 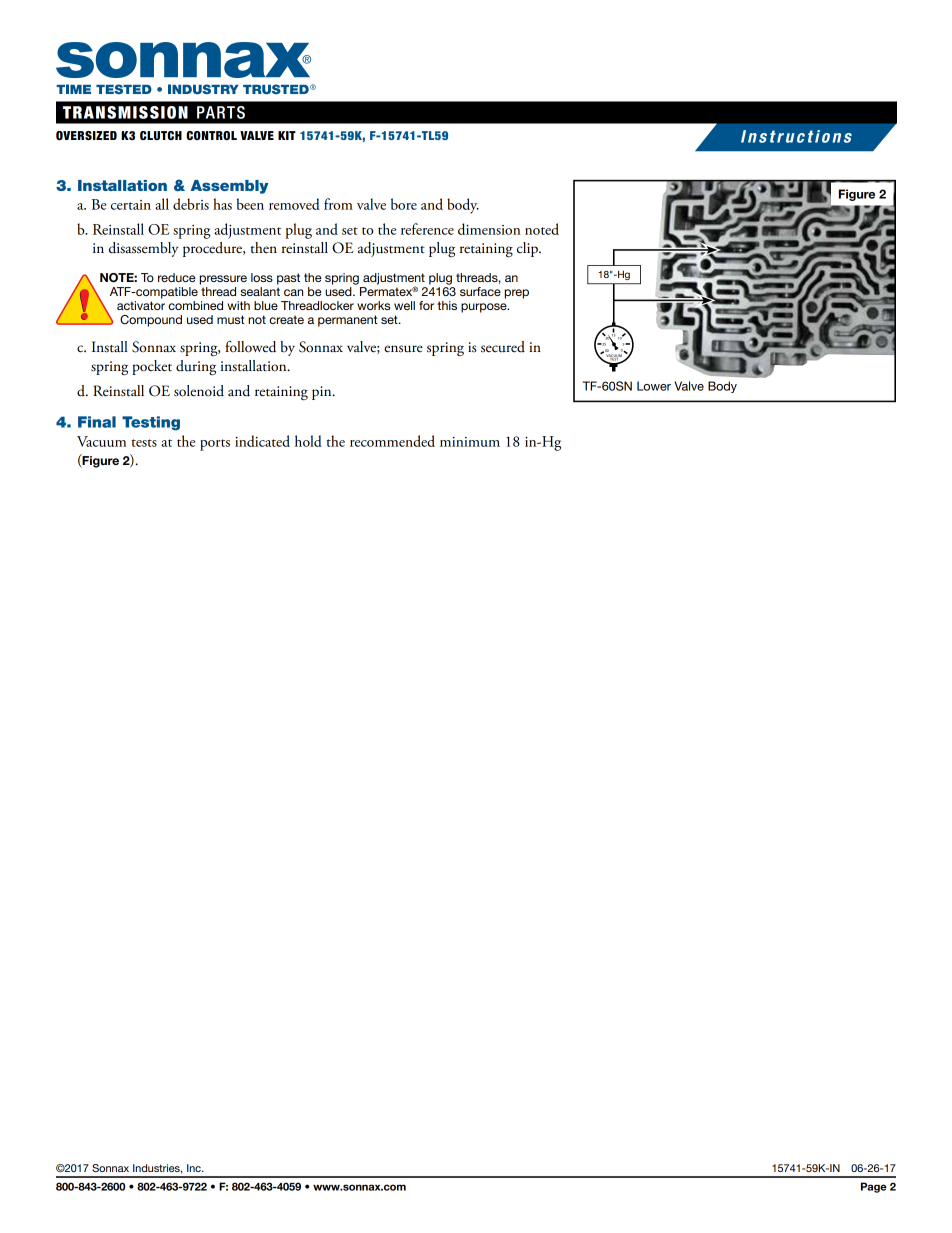 What do you see at coordinates (470, 442) in the image?
I see `minimum` at bounding box center [470, 442].
